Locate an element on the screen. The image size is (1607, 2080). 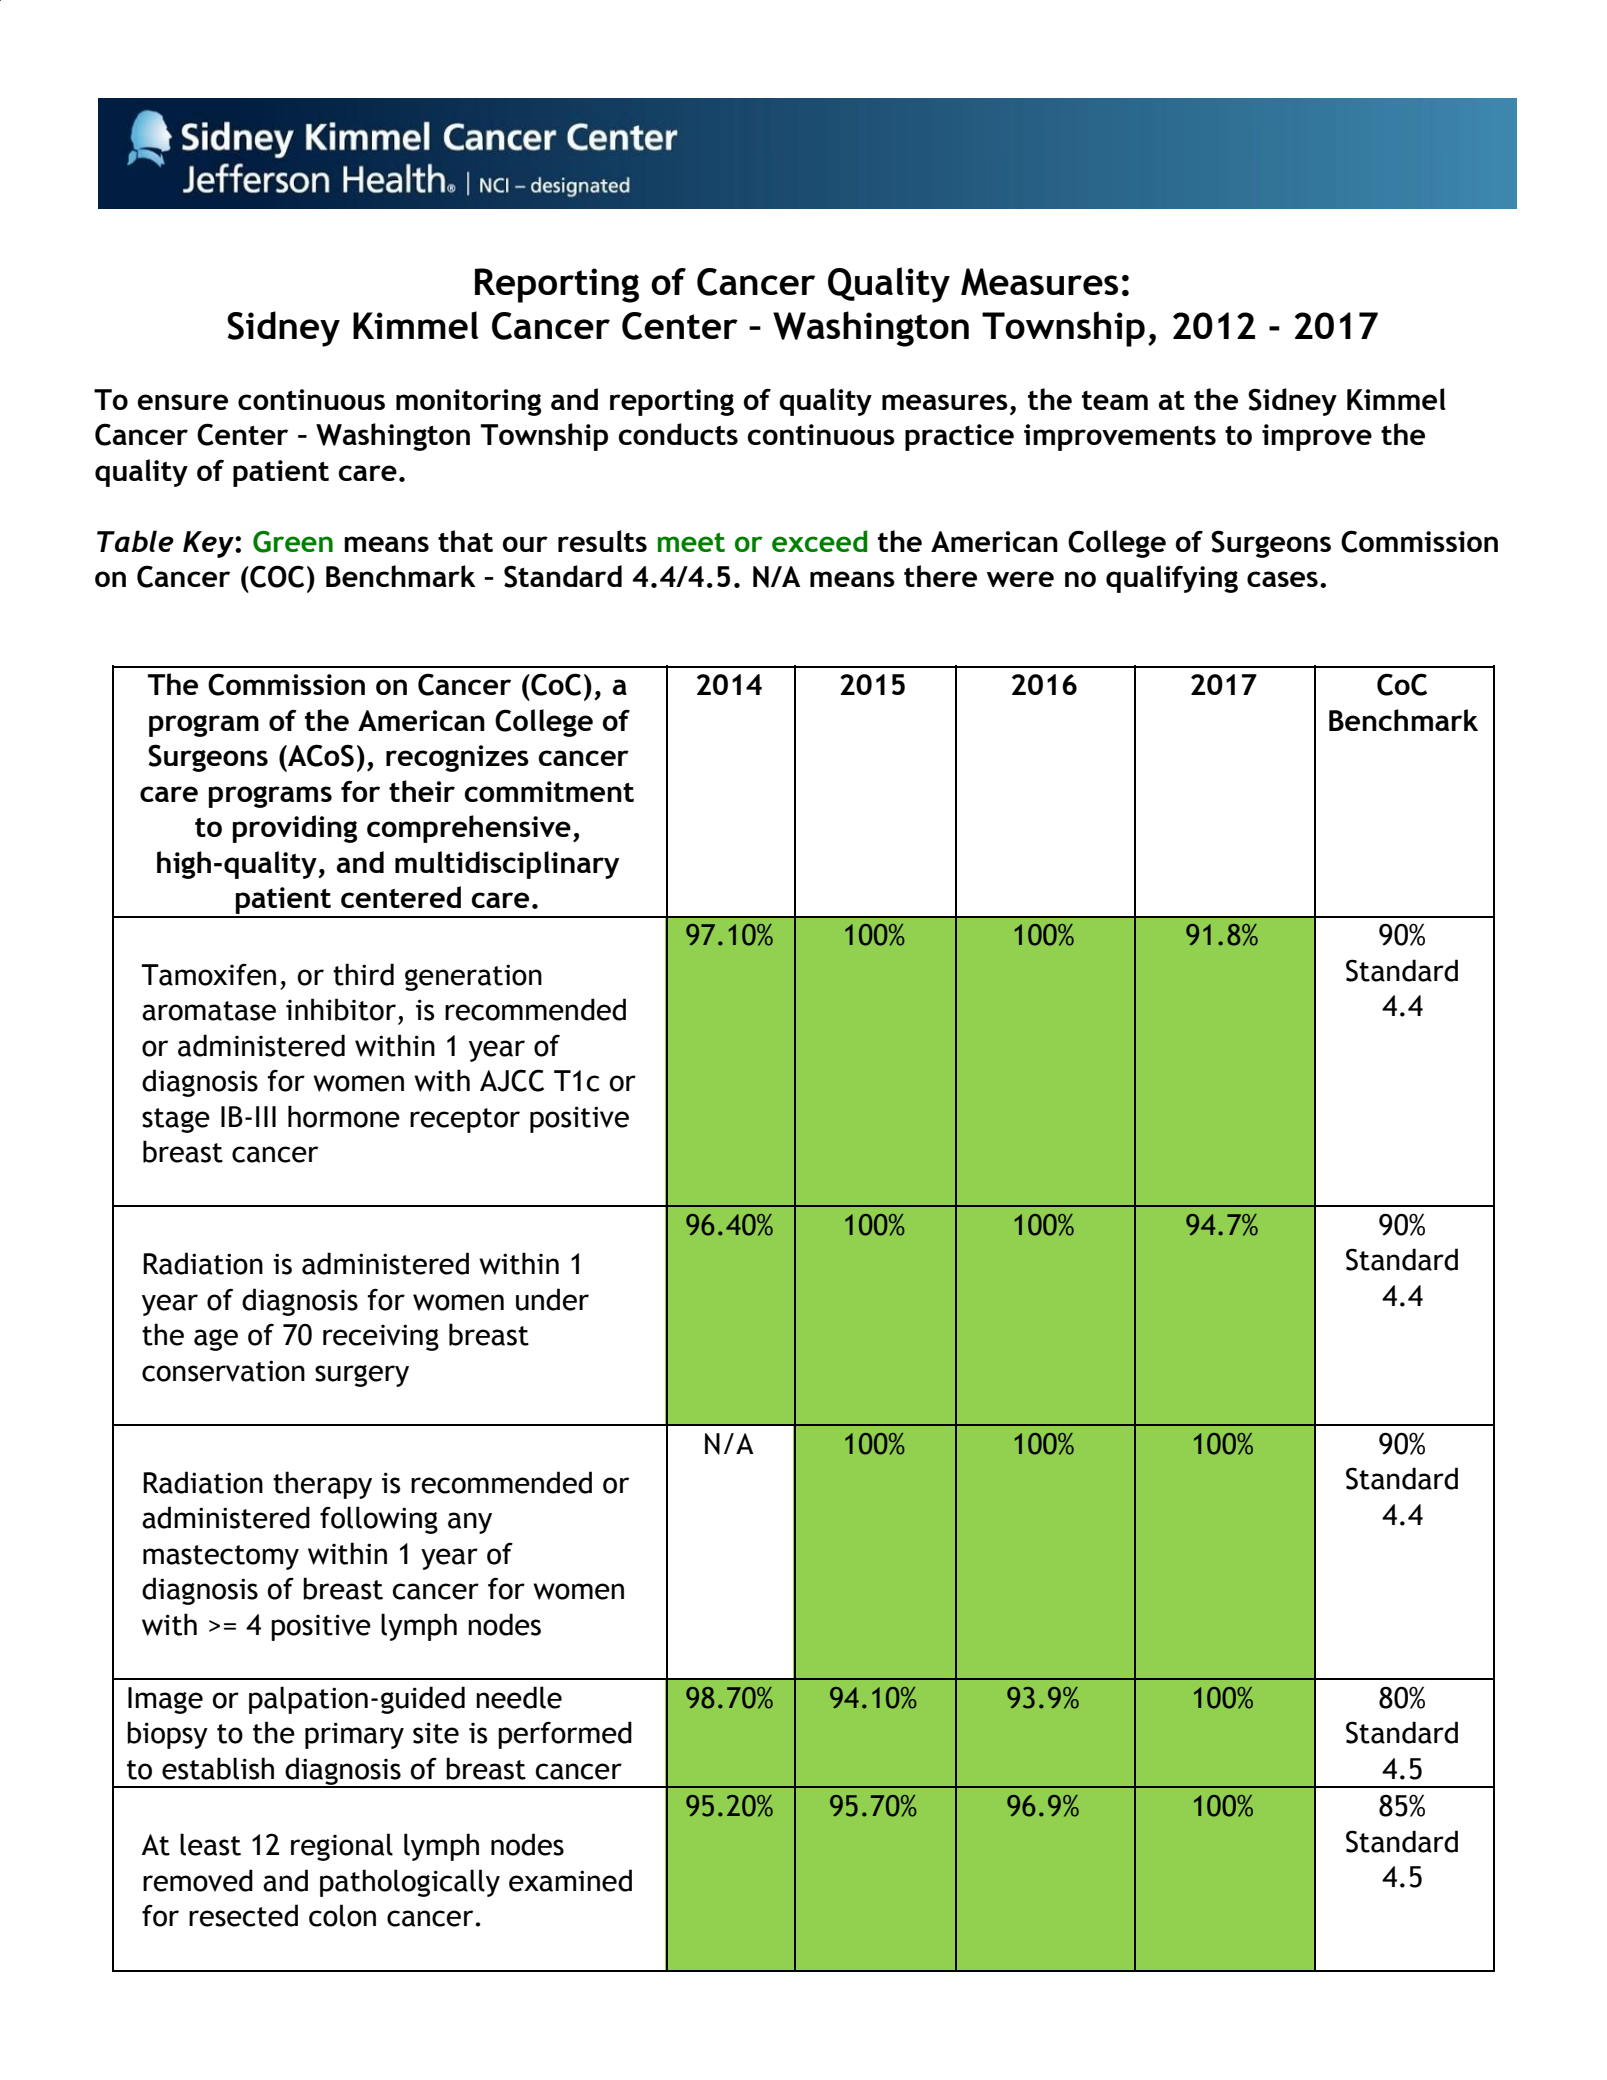
Tamoxifen is located at coordinates (208, 975).
